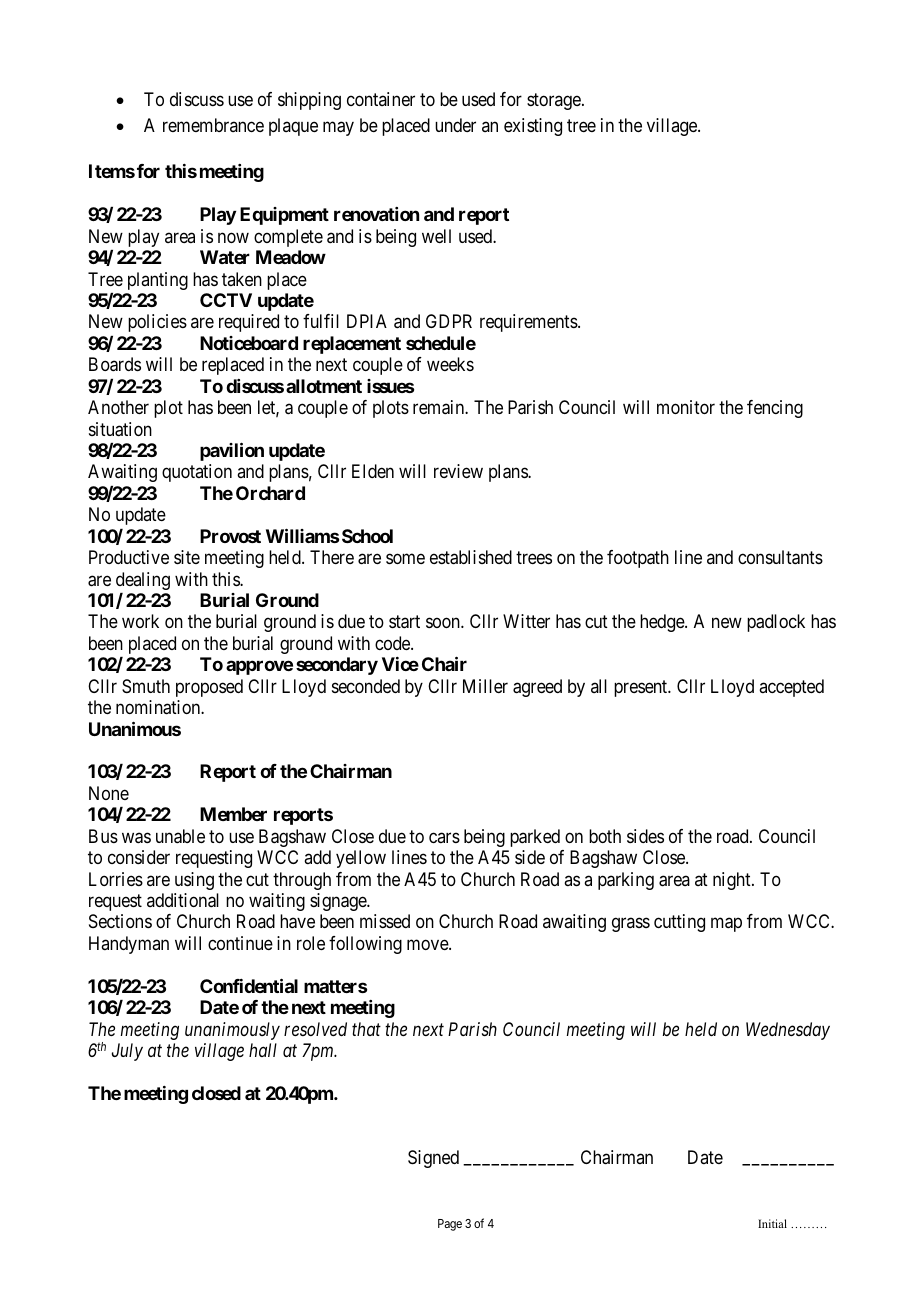  Describe the element at coordinates (555, 102) in the page. I see `storage` at that location.
